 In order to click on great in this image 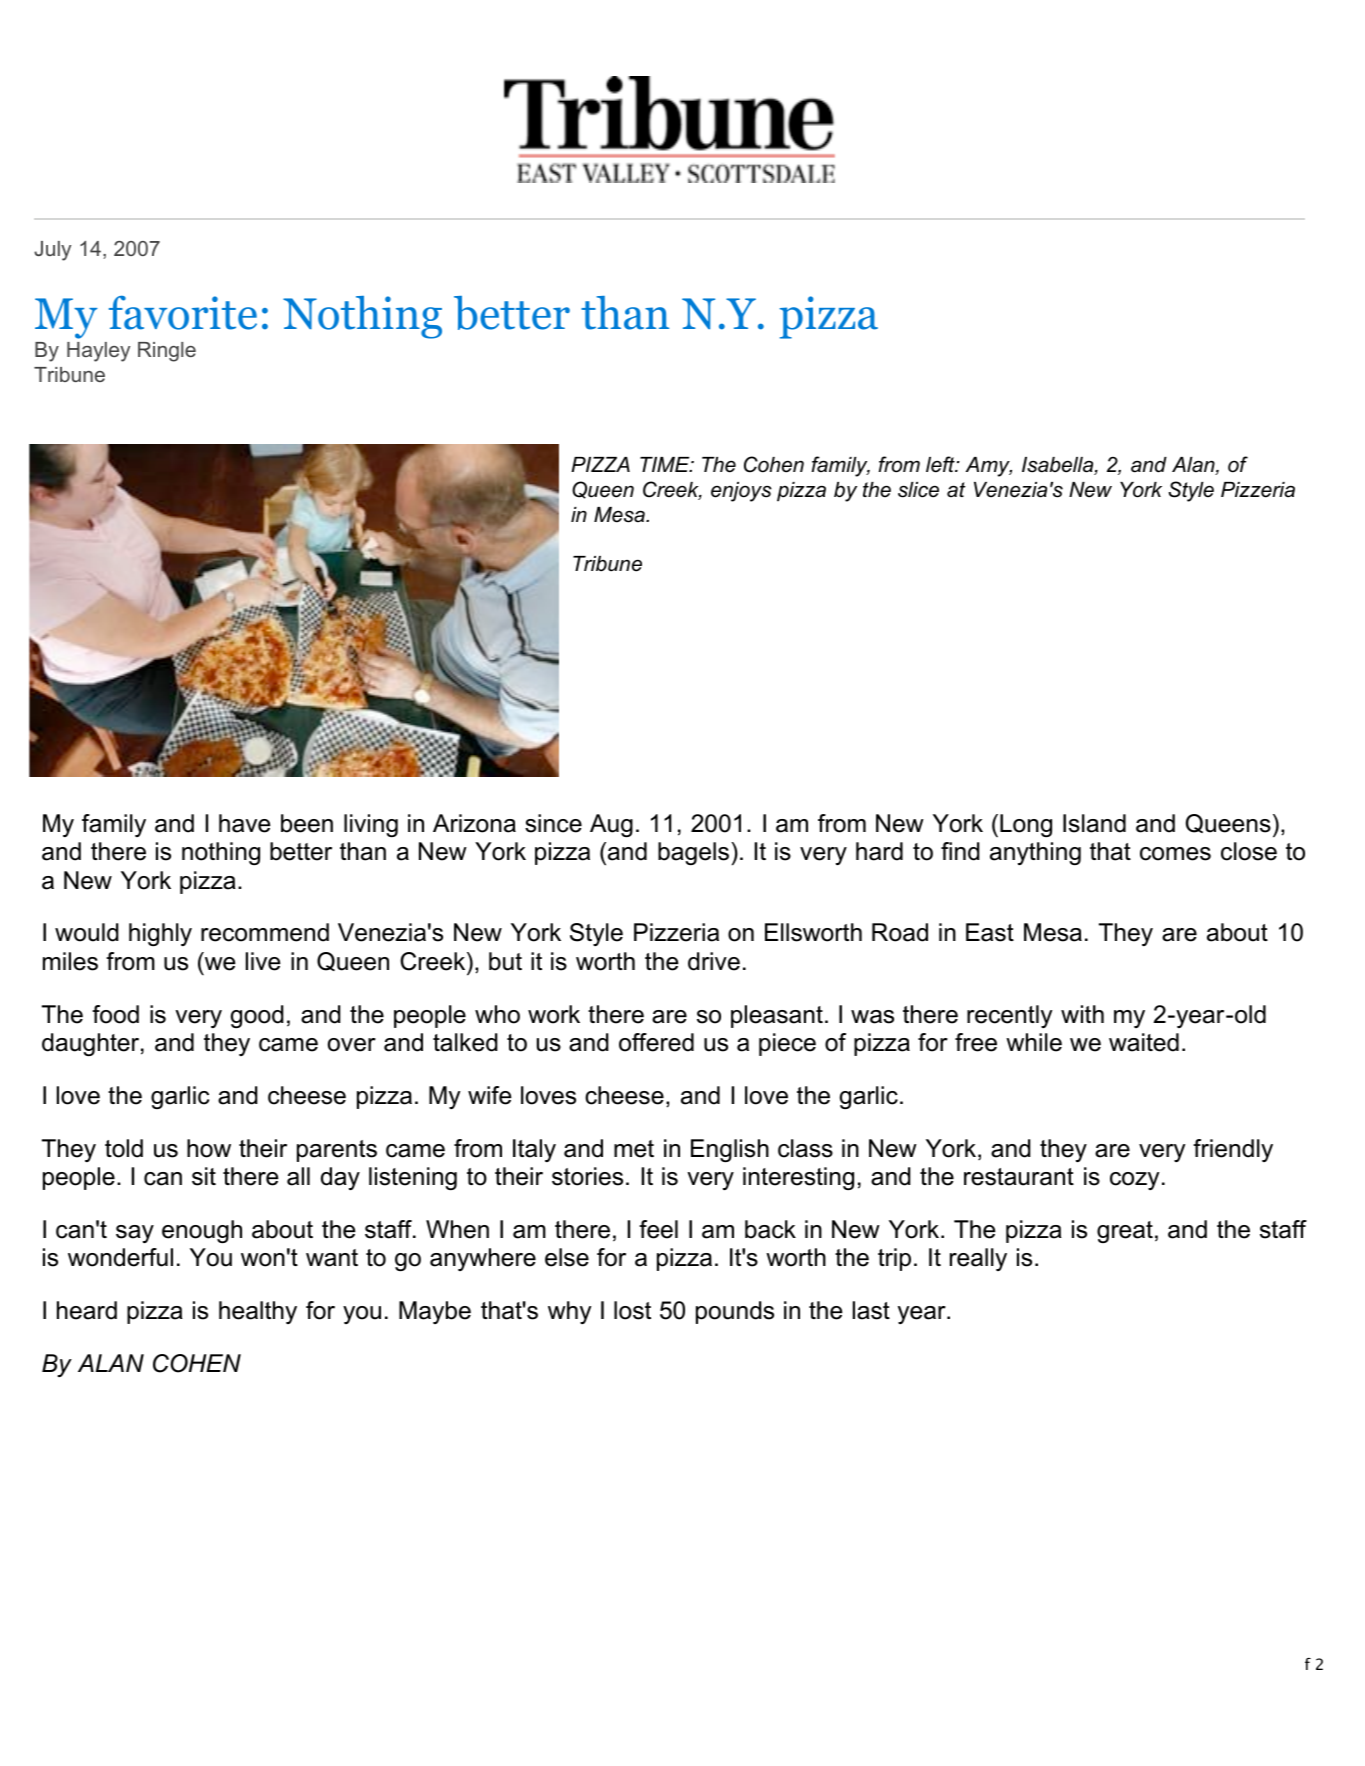, I will do `click(1125, 1232)`.
